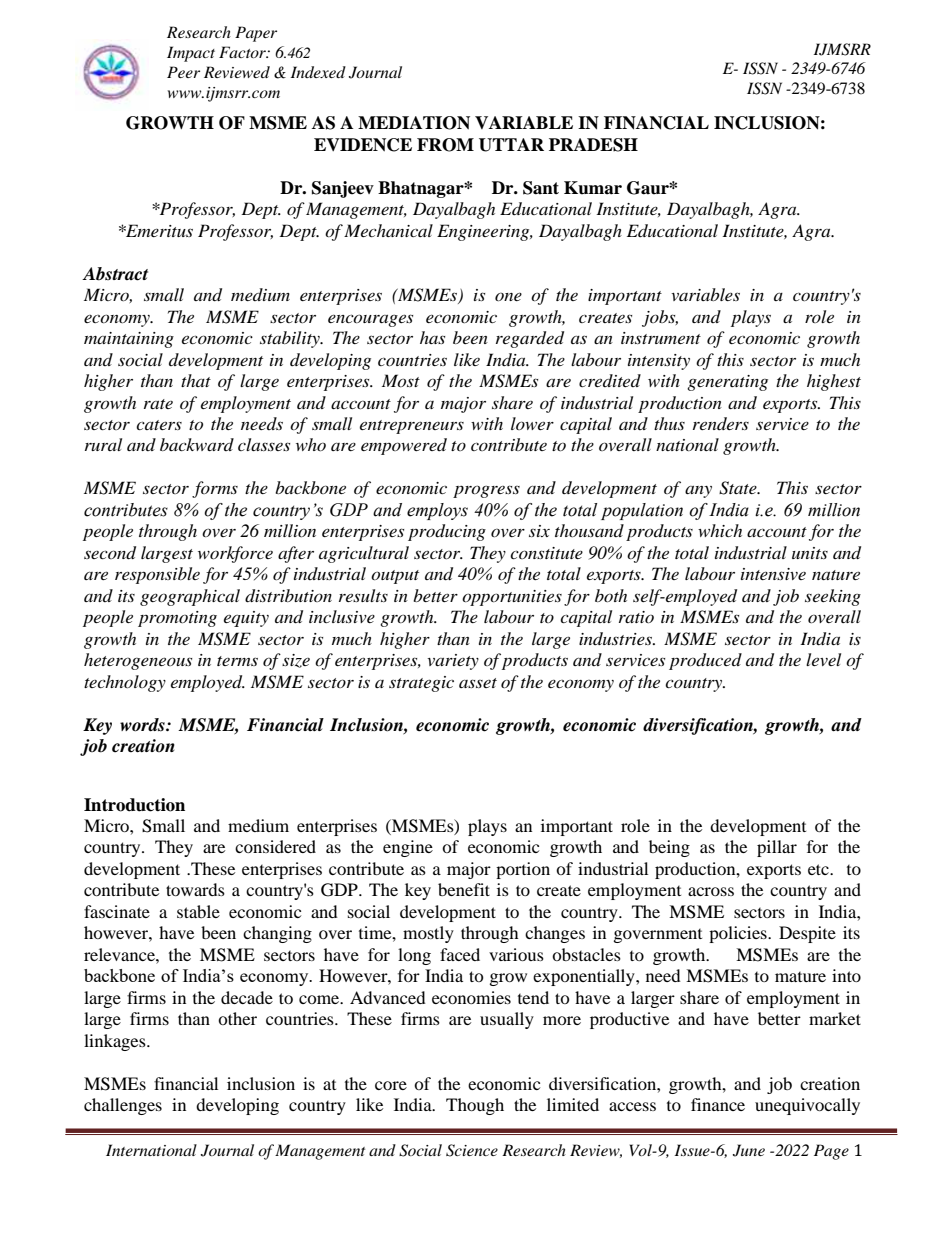 The height and width of the screenshot is (1233, 952). I want to click on geographical, so click(190, 597).
